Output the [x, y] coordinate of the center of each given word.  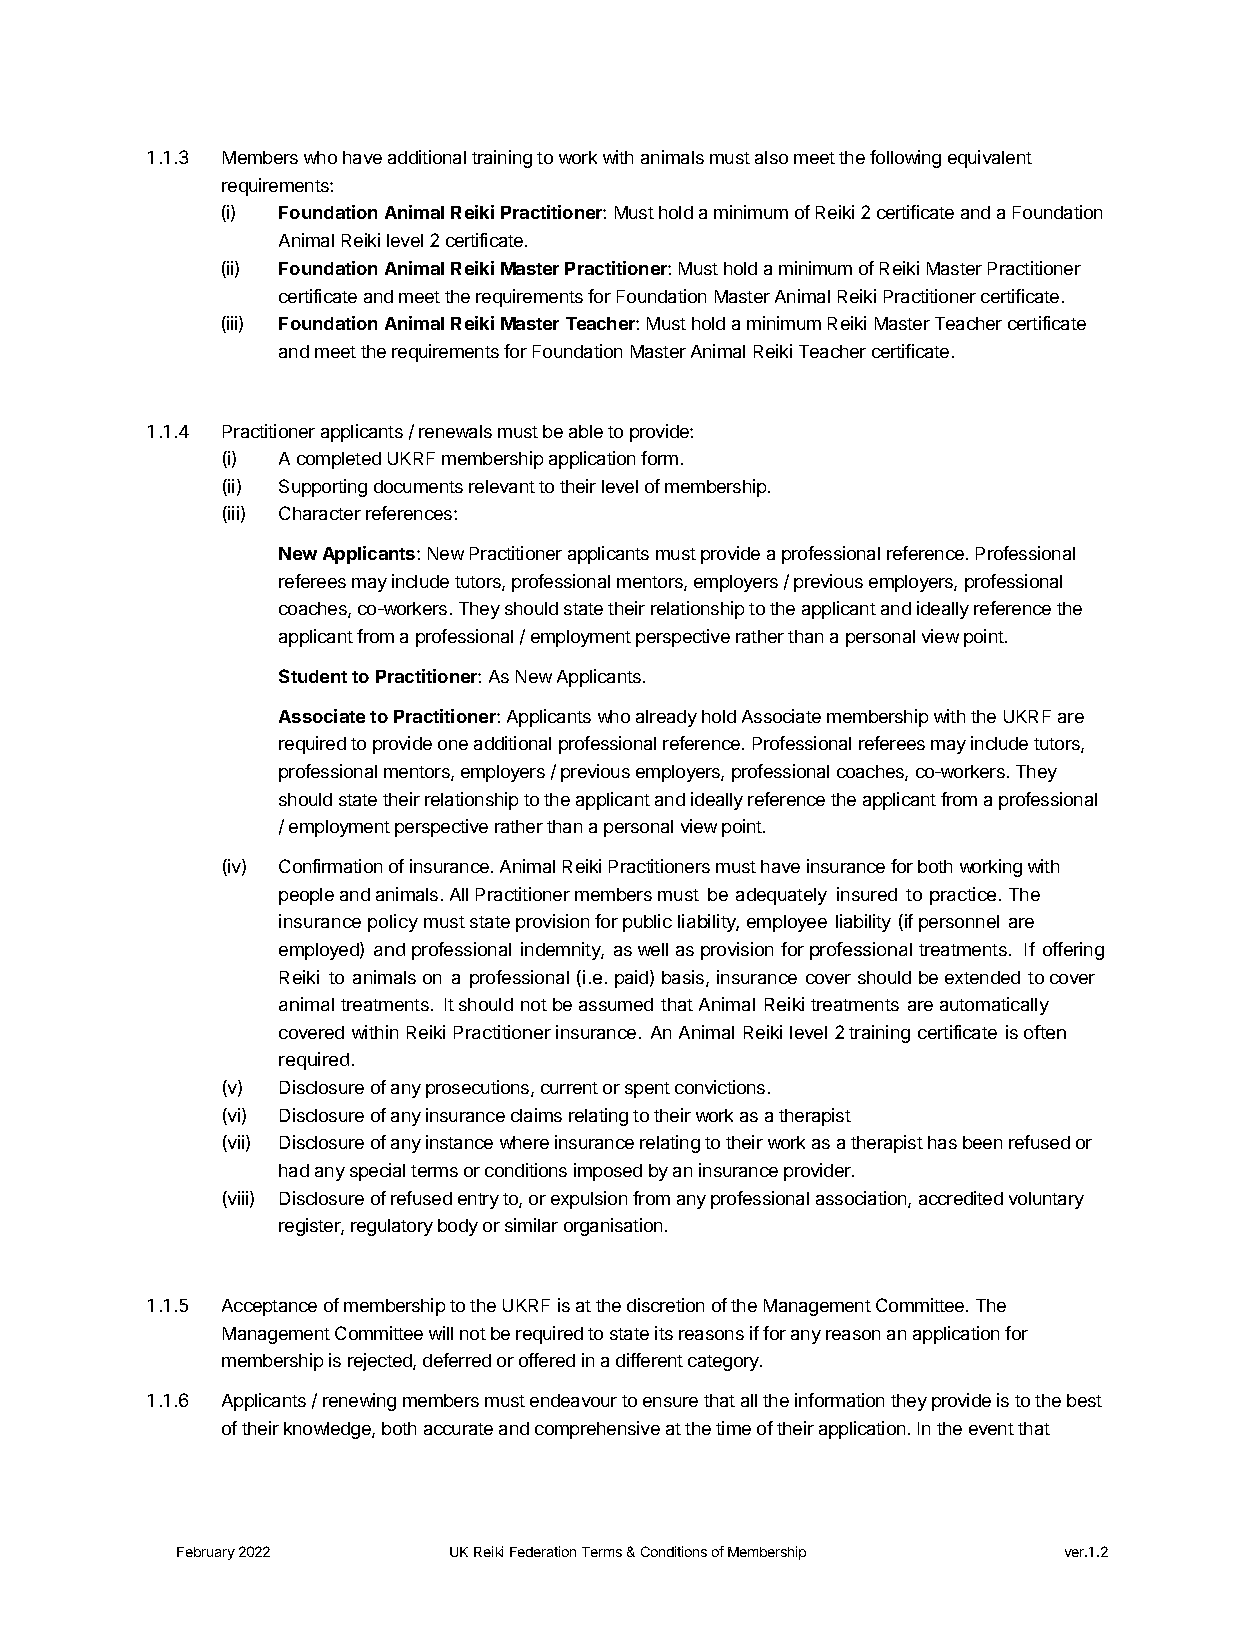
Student [313, 676]
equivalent [990, 159]
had [294, 1170]
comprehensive [597, 1430]
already [666, 718]
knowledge [328, 1430]
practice [963, 896]
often [1045, 1032]
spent [647, 1090]
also [771, 157]
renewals [455, 431]
